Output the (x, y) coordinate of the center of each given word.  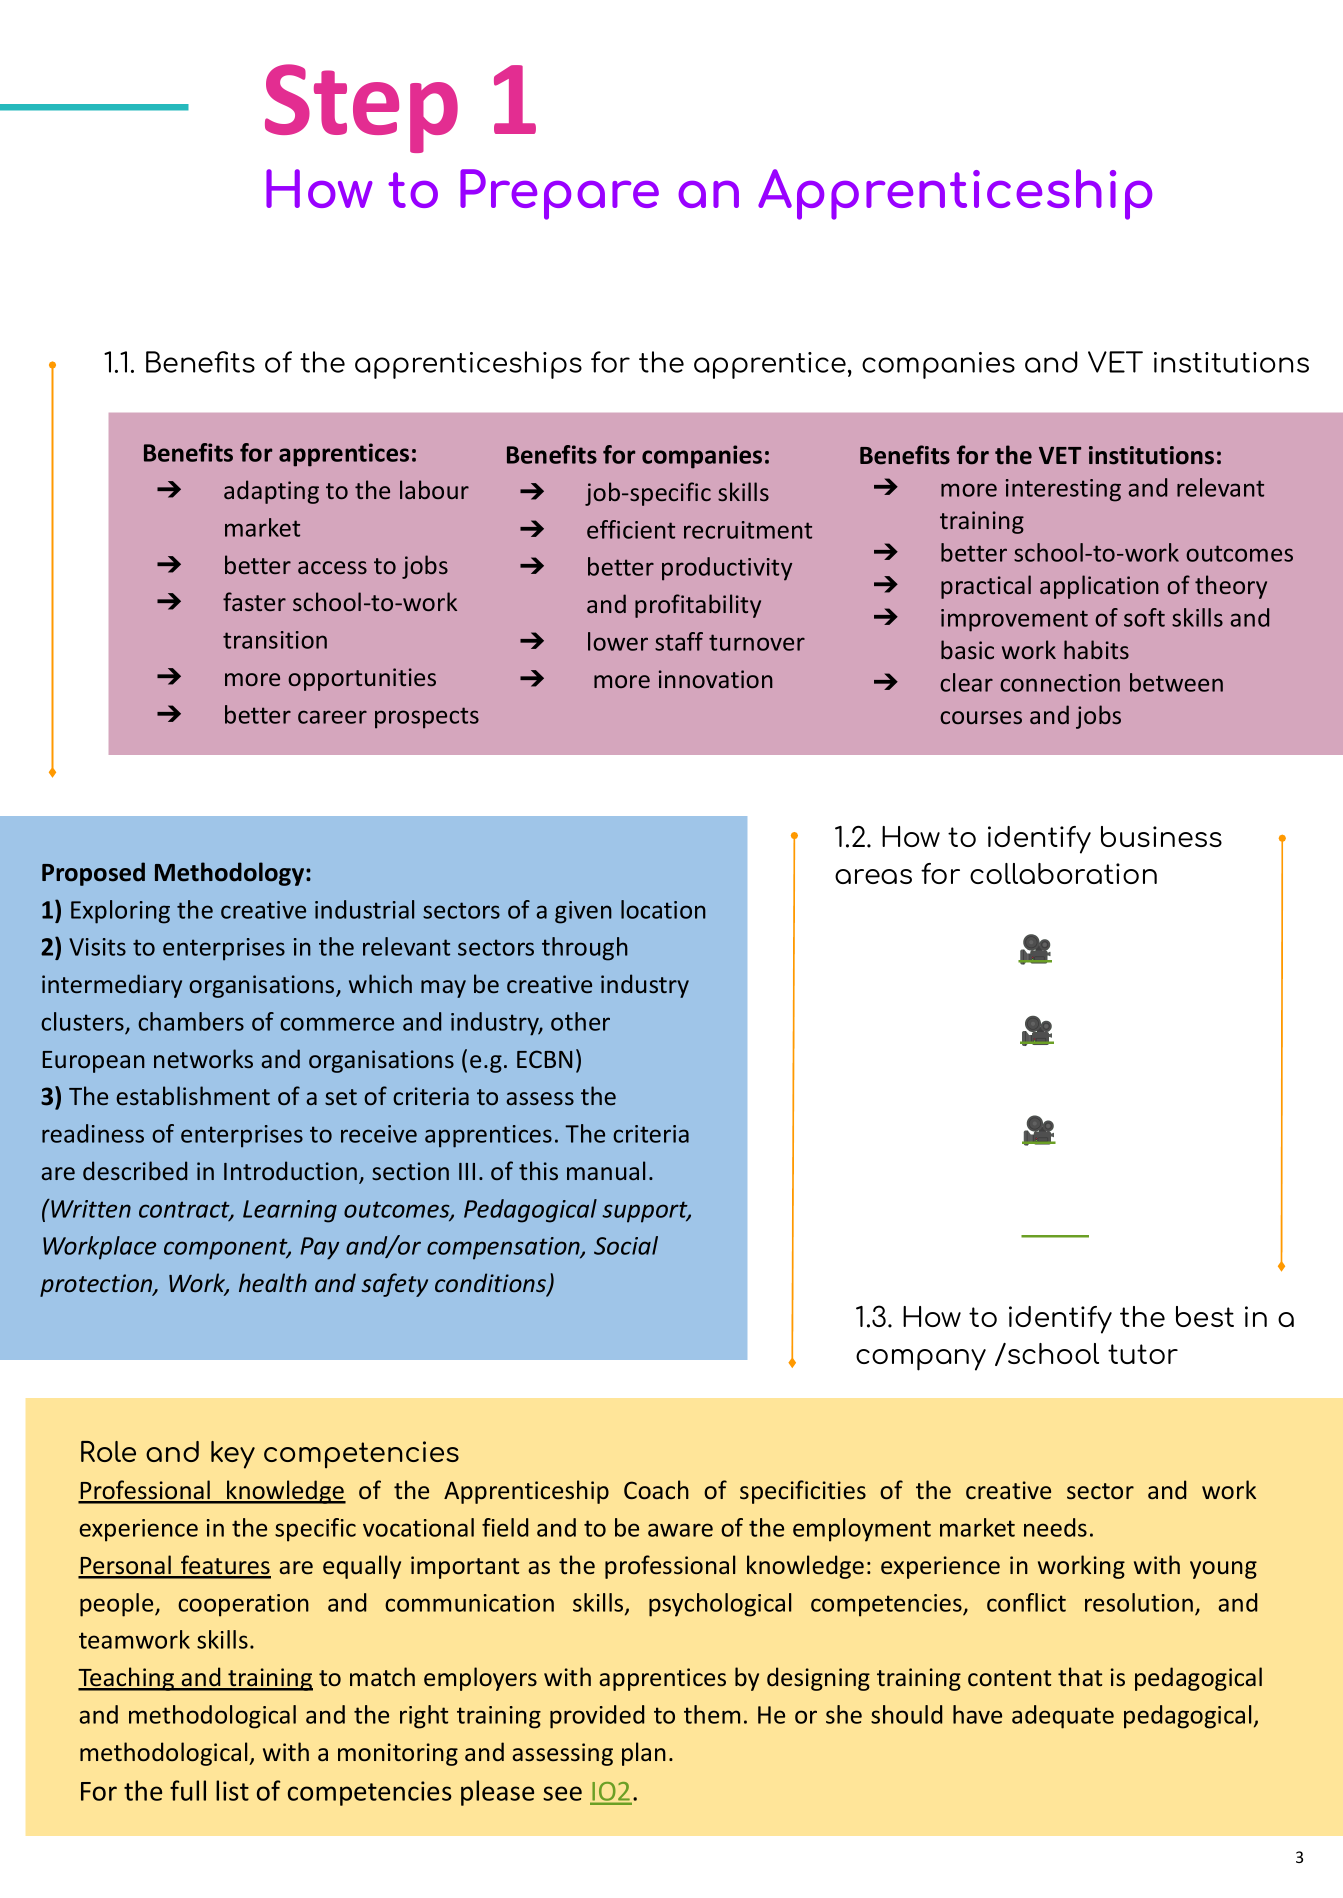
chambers (191, 1021)
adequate (1063, 1717)
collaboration (1063, 873)
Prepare (559, 194)
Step (361, 108)
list (232, 1790)
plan (644, 1754)
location (663, 909)
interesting (1063, 490)
